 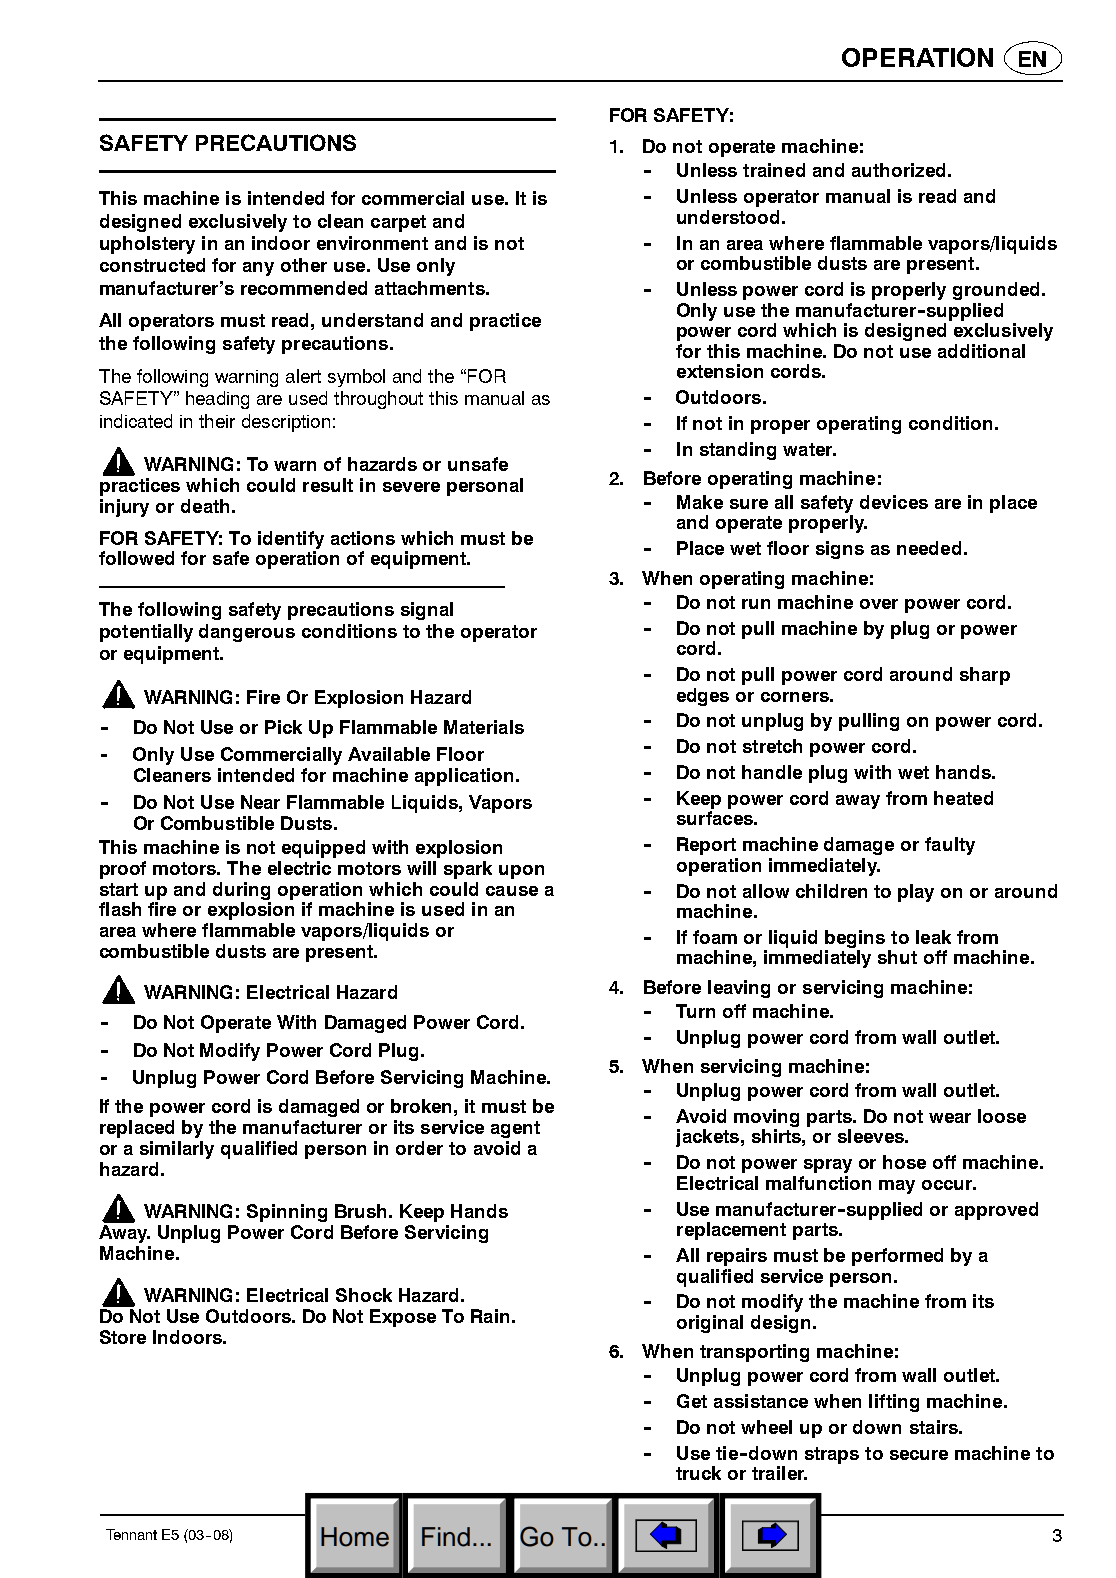 What do you see at coordinates (515, 1129) in the screenshot?
I see `agent` at bounding box center [515, 1129].
